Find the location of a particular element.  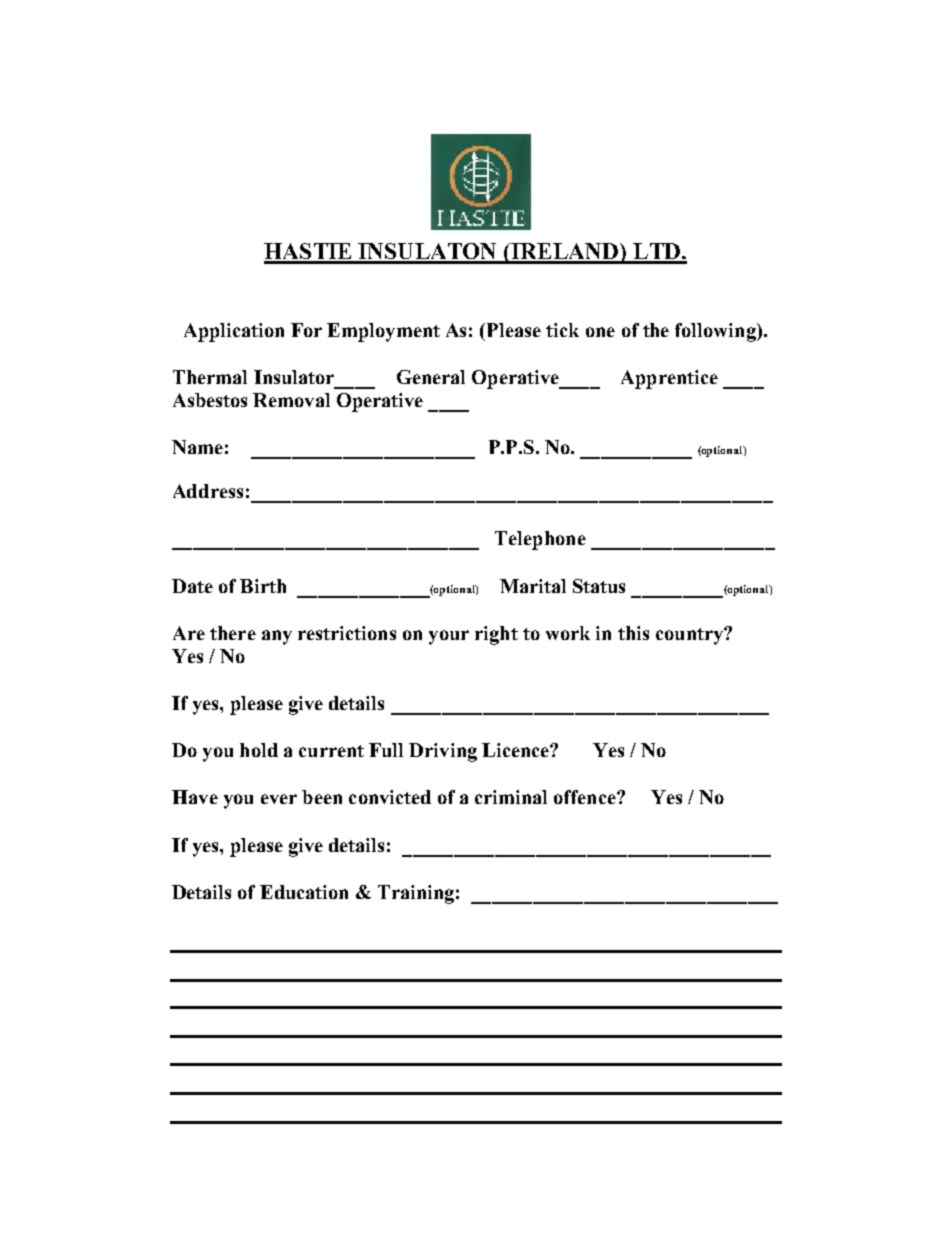

Name is located at coordinates (197, 447).
